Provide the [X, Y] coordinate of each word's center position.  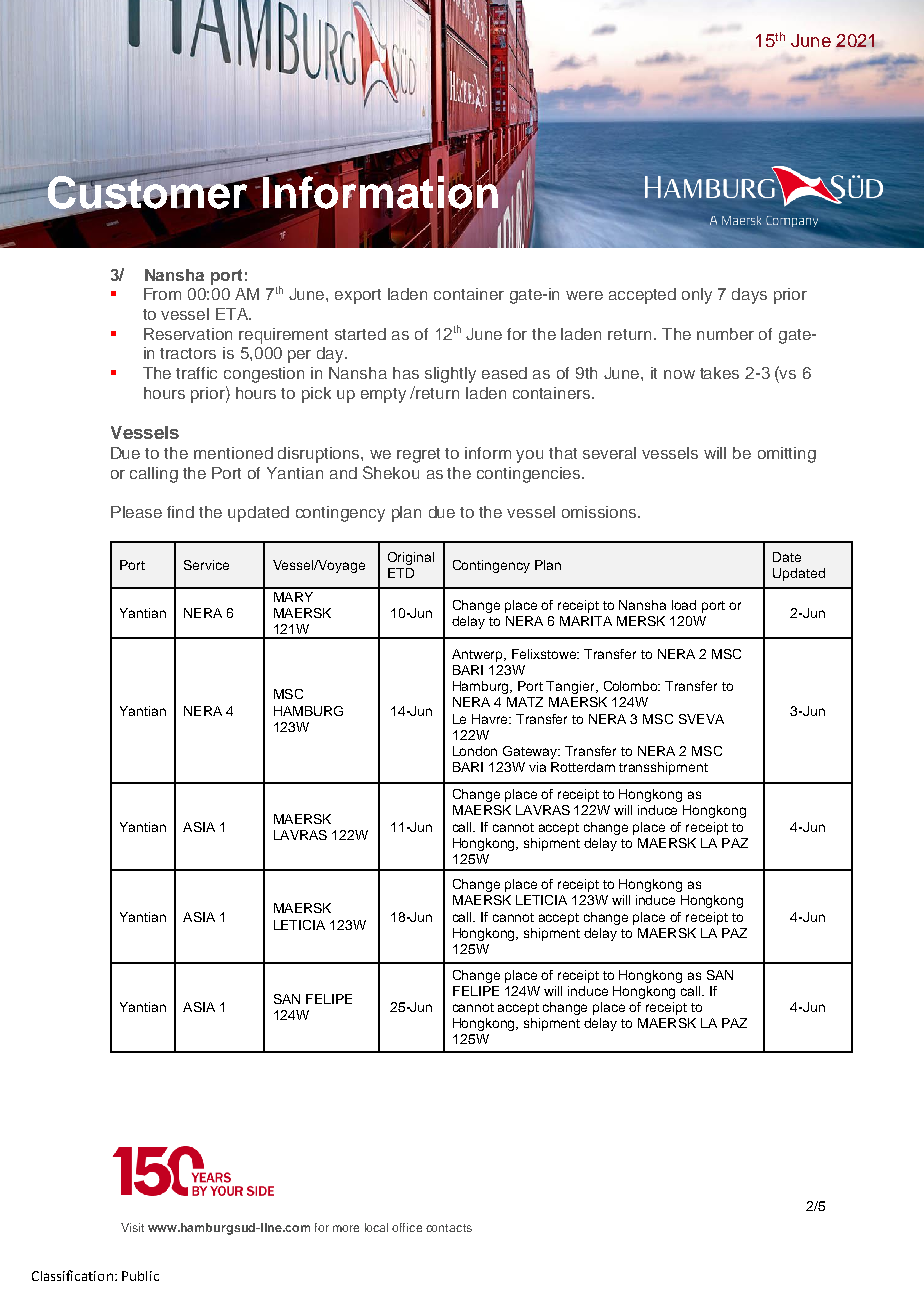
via [537, 767]
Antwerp [479, 655]
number [725, 334]
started [360, 334]
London [475, 751]
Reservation [188, 334]
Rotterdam [583, 767]
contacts [449, 1228]
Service [206, 565]
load [684, 605]
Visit [132, 1227]
